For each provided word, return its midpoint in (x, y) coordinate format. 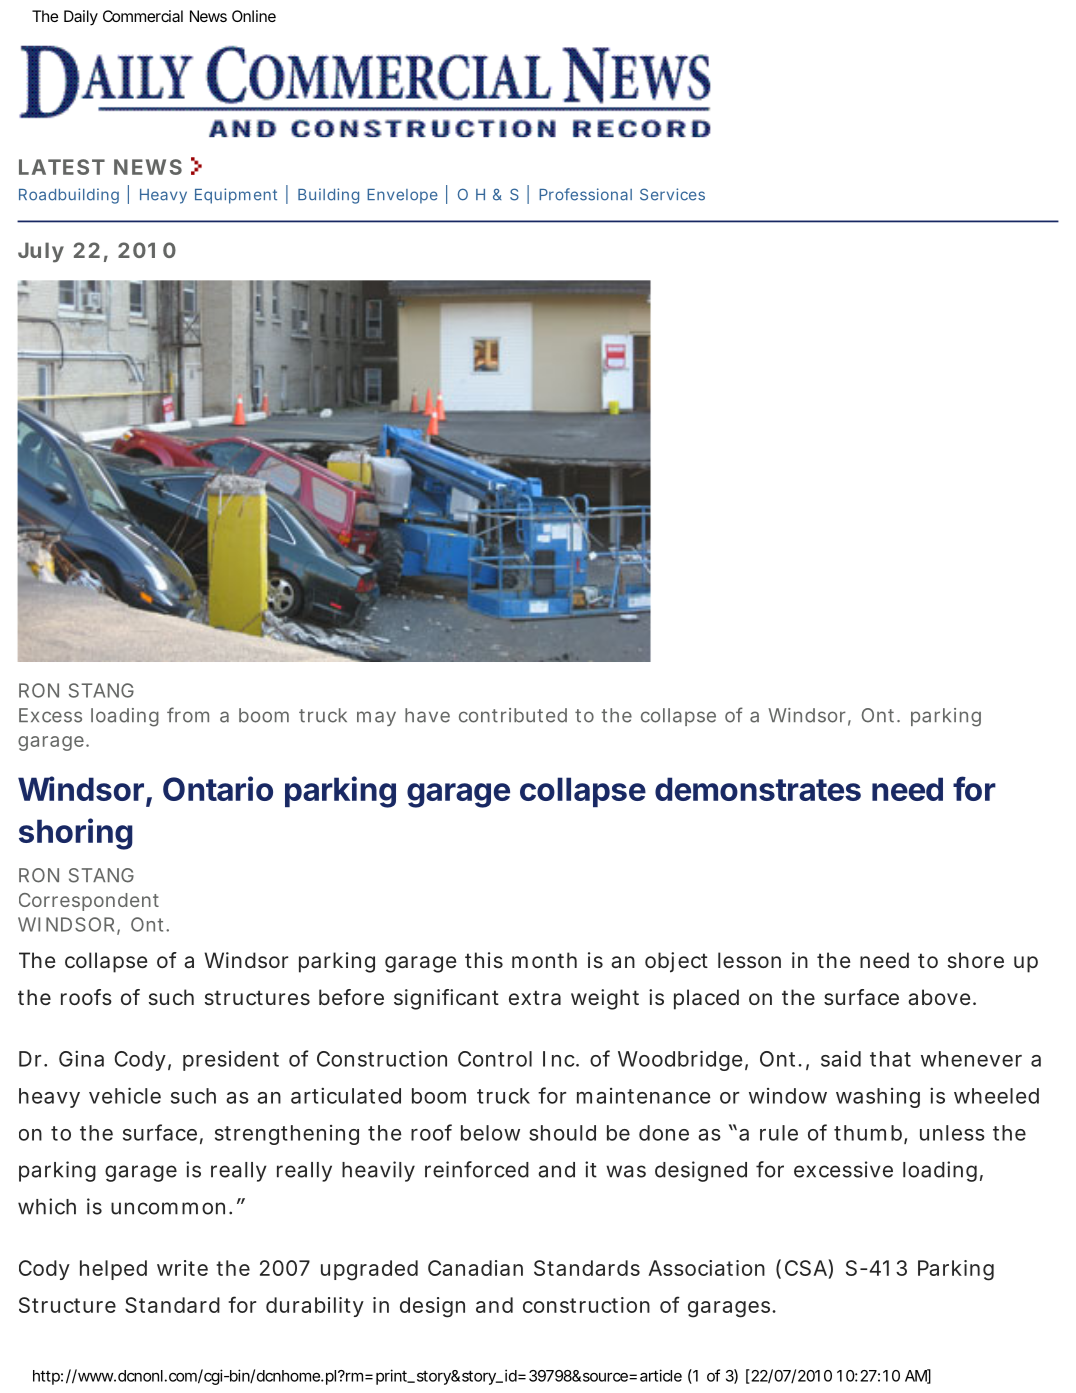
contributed (513, 715)
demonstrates (758, 789)
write (182, 1268)
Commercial (143, 16)
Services (672, 194)
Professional (585, 194)
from (188, 715)
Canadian (475, 1268)
